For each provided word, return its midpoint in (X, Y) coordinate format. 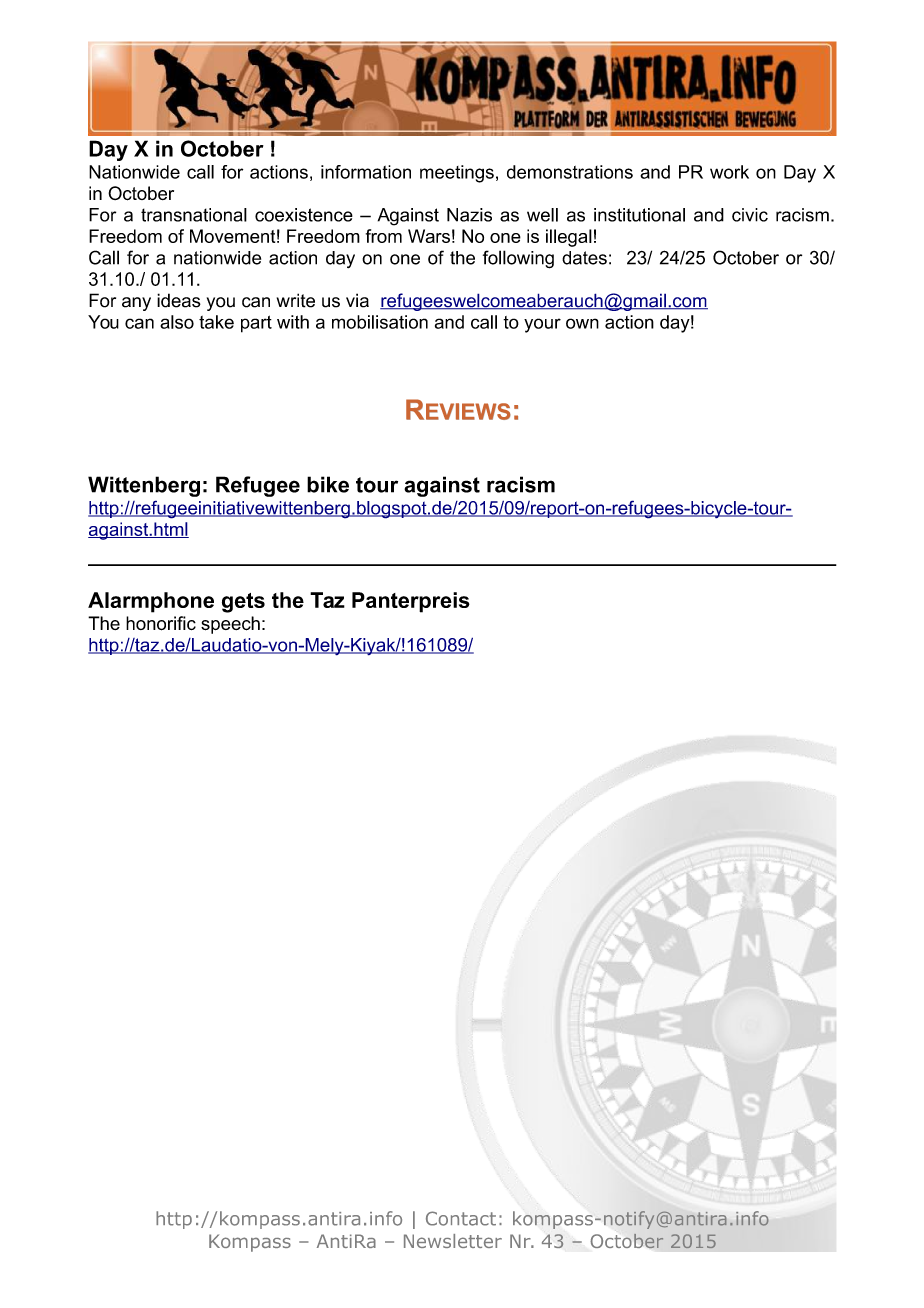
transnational (194, 215)
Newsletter (453, 1241)
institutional (639, 215)
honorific (161, 623)
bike (328, 484)
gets (243, 603)
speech (230, 625)
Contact (461, 1218)
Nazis (469, 215)
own (582, 323)
